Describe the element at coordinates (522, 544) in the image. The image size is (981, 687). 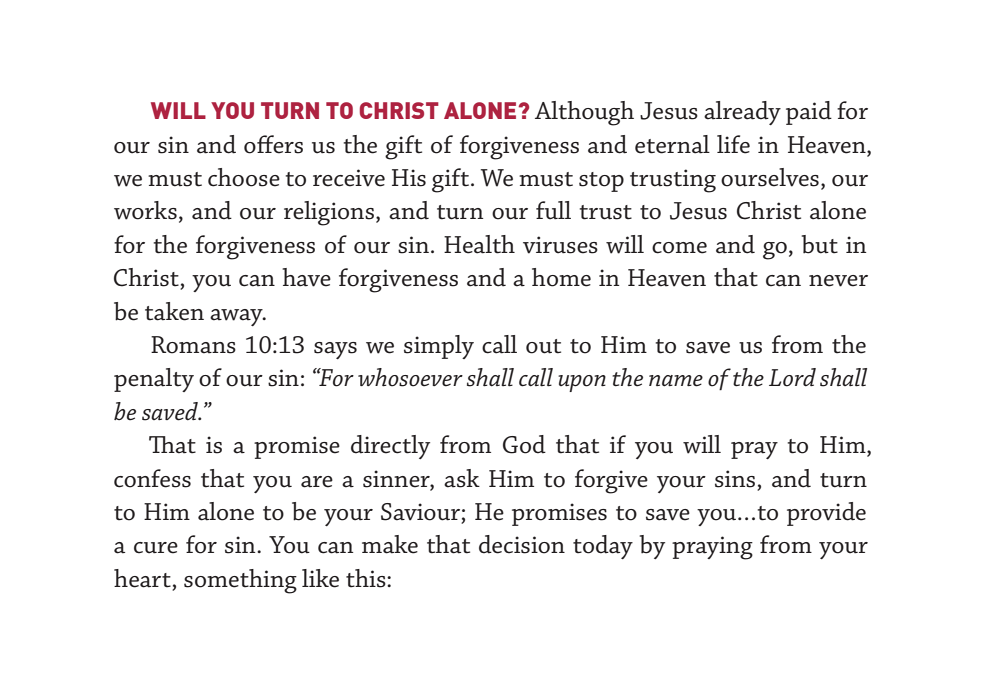
I see `decision` at that location.
